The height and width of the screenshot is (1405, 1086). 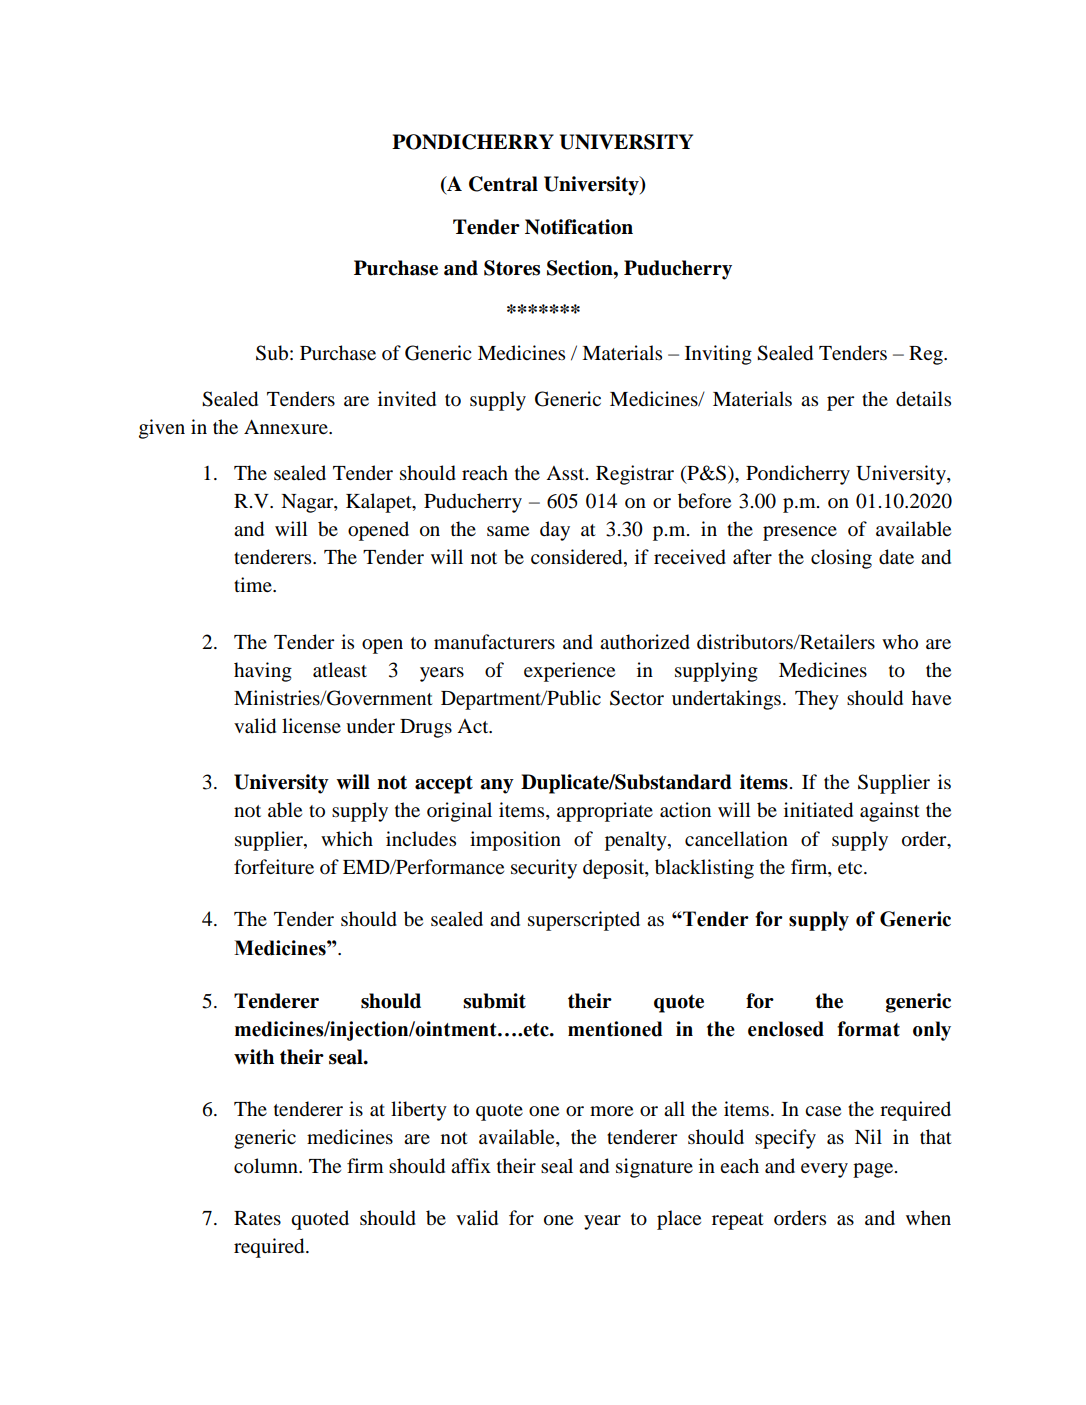 I want to click on Notification, so click(x=579, y=227).
